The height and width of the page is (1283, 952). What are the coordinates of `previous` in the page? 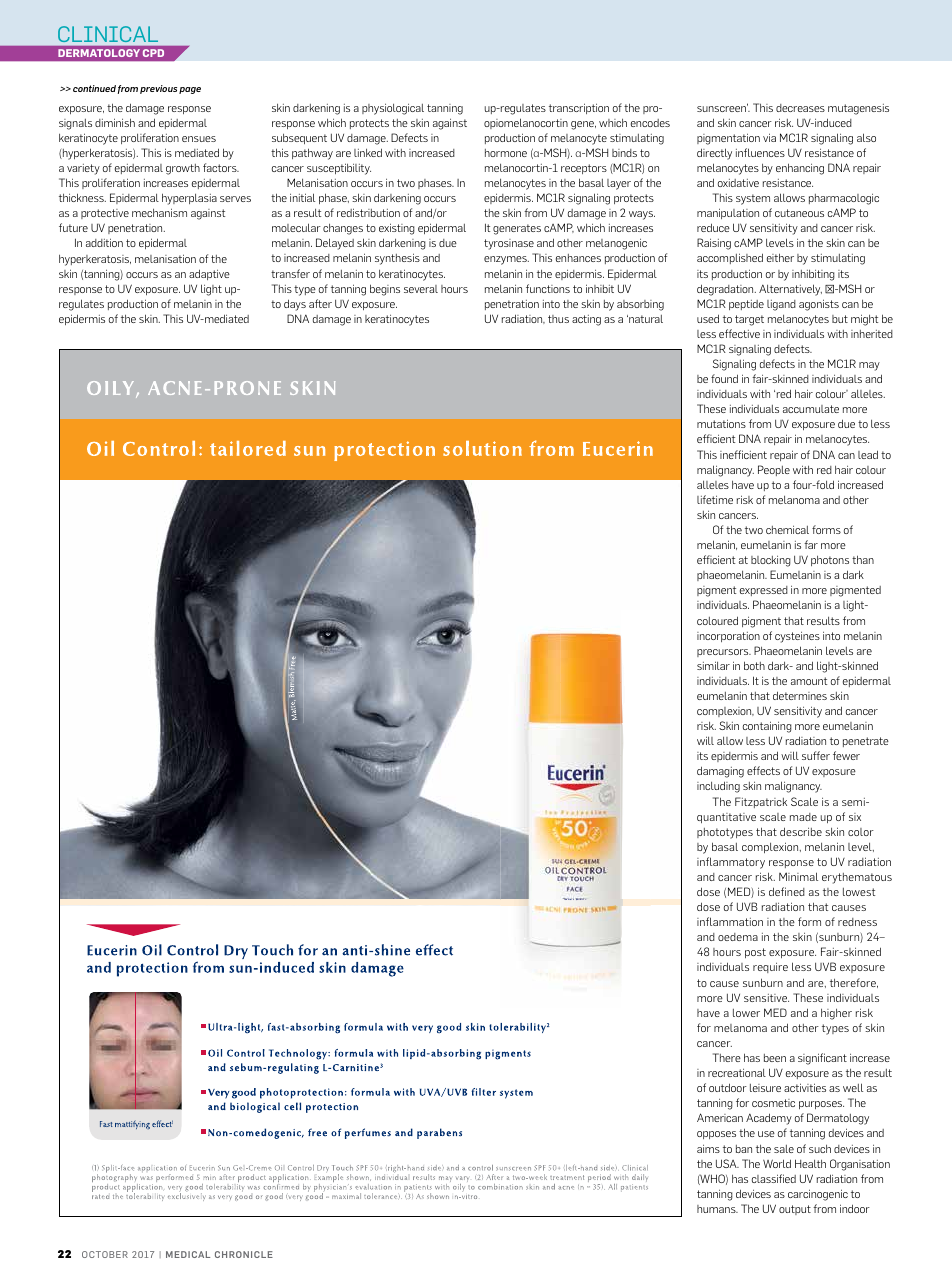 It's located at (158, 89).
